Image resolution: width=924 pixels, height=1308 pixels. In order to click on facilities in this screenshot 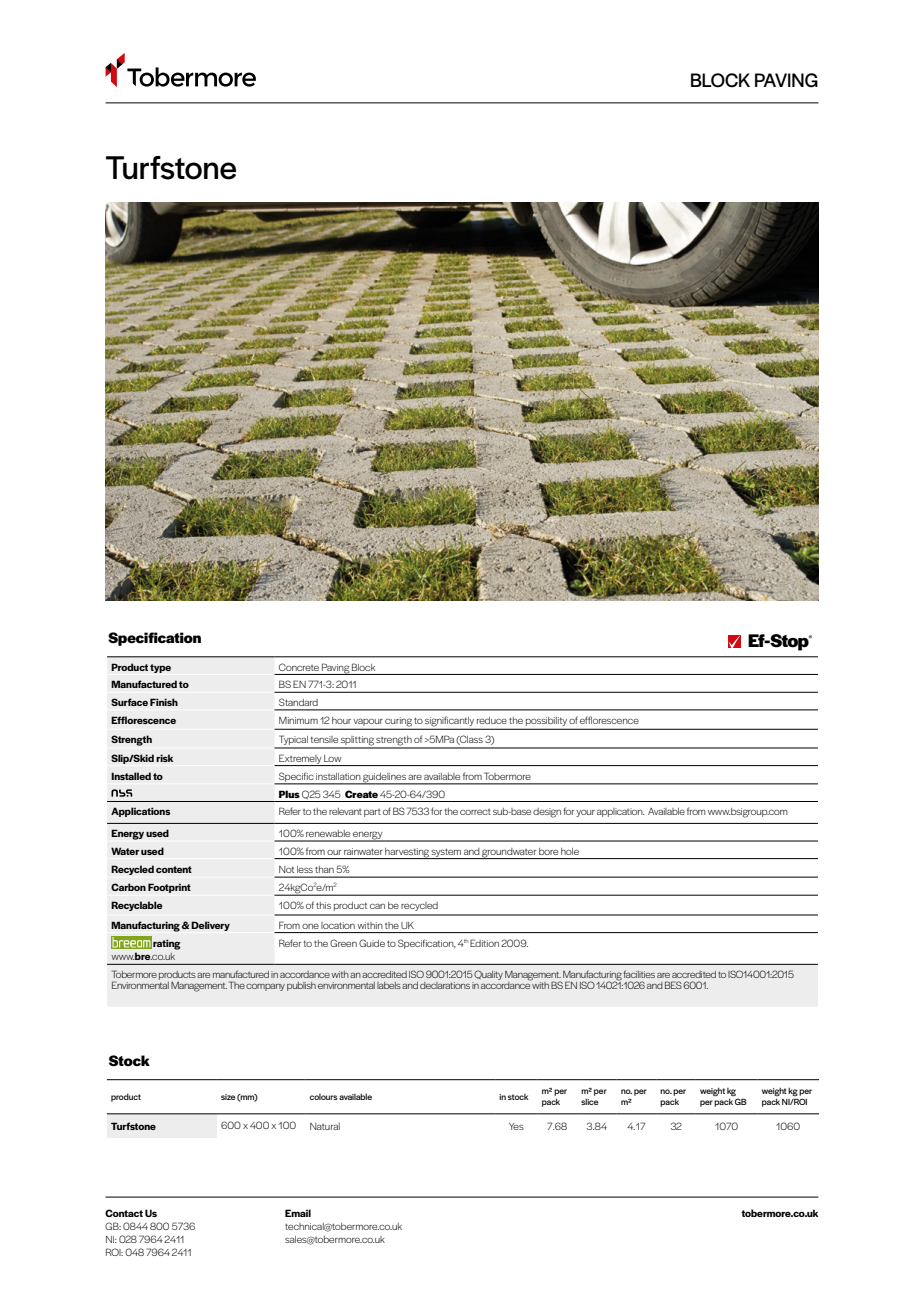, I will do `click(639, 974)`.
